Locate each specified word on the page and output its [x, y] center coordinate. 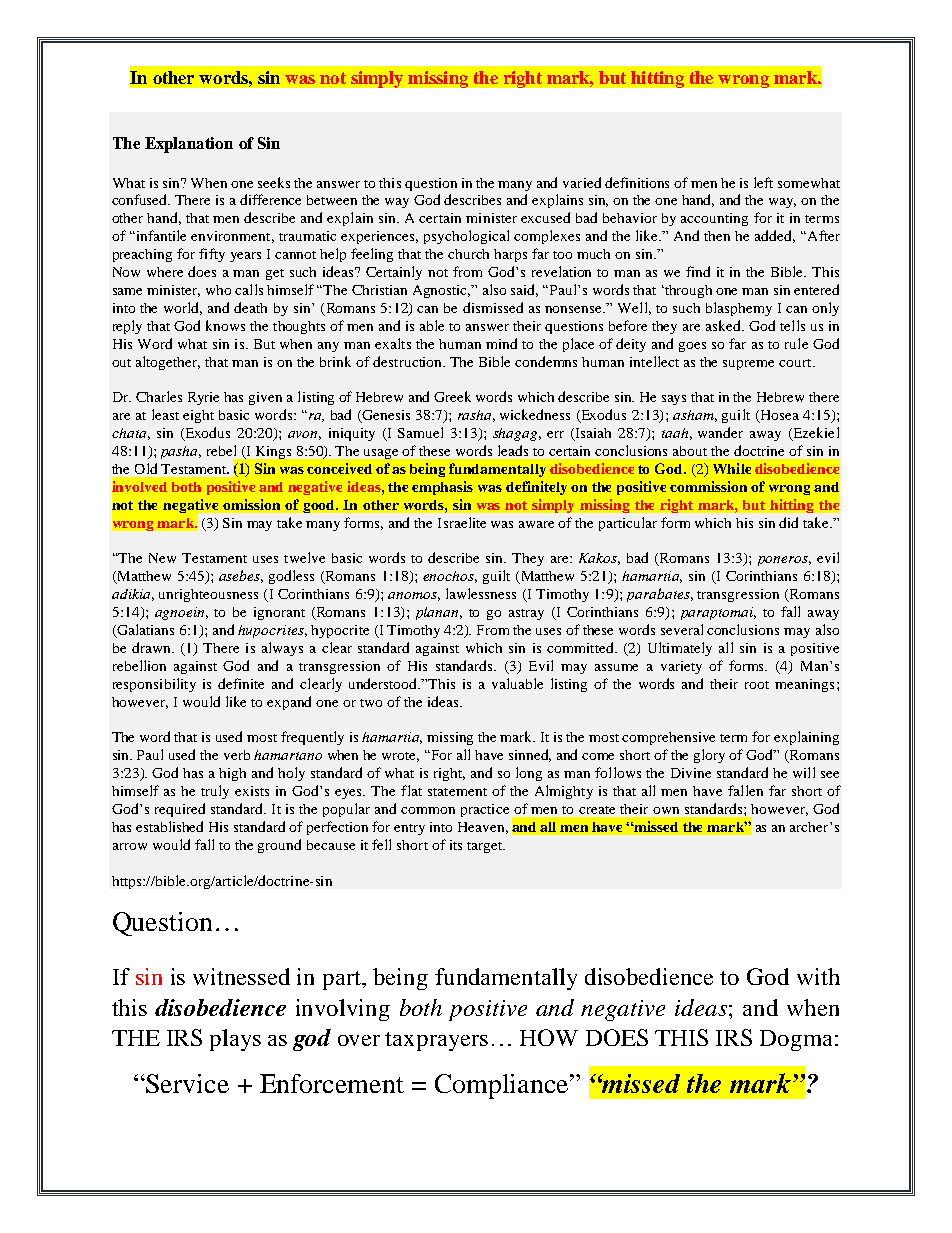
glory [709, 756]
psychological [466, 237]
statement [457, 792]
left [763, 182]
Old [146, 468]
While [732, 468]
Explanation [189, 145]
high [232, 774]
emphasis [442, 488]
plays [235, 1040]
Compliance [503, 1086]
